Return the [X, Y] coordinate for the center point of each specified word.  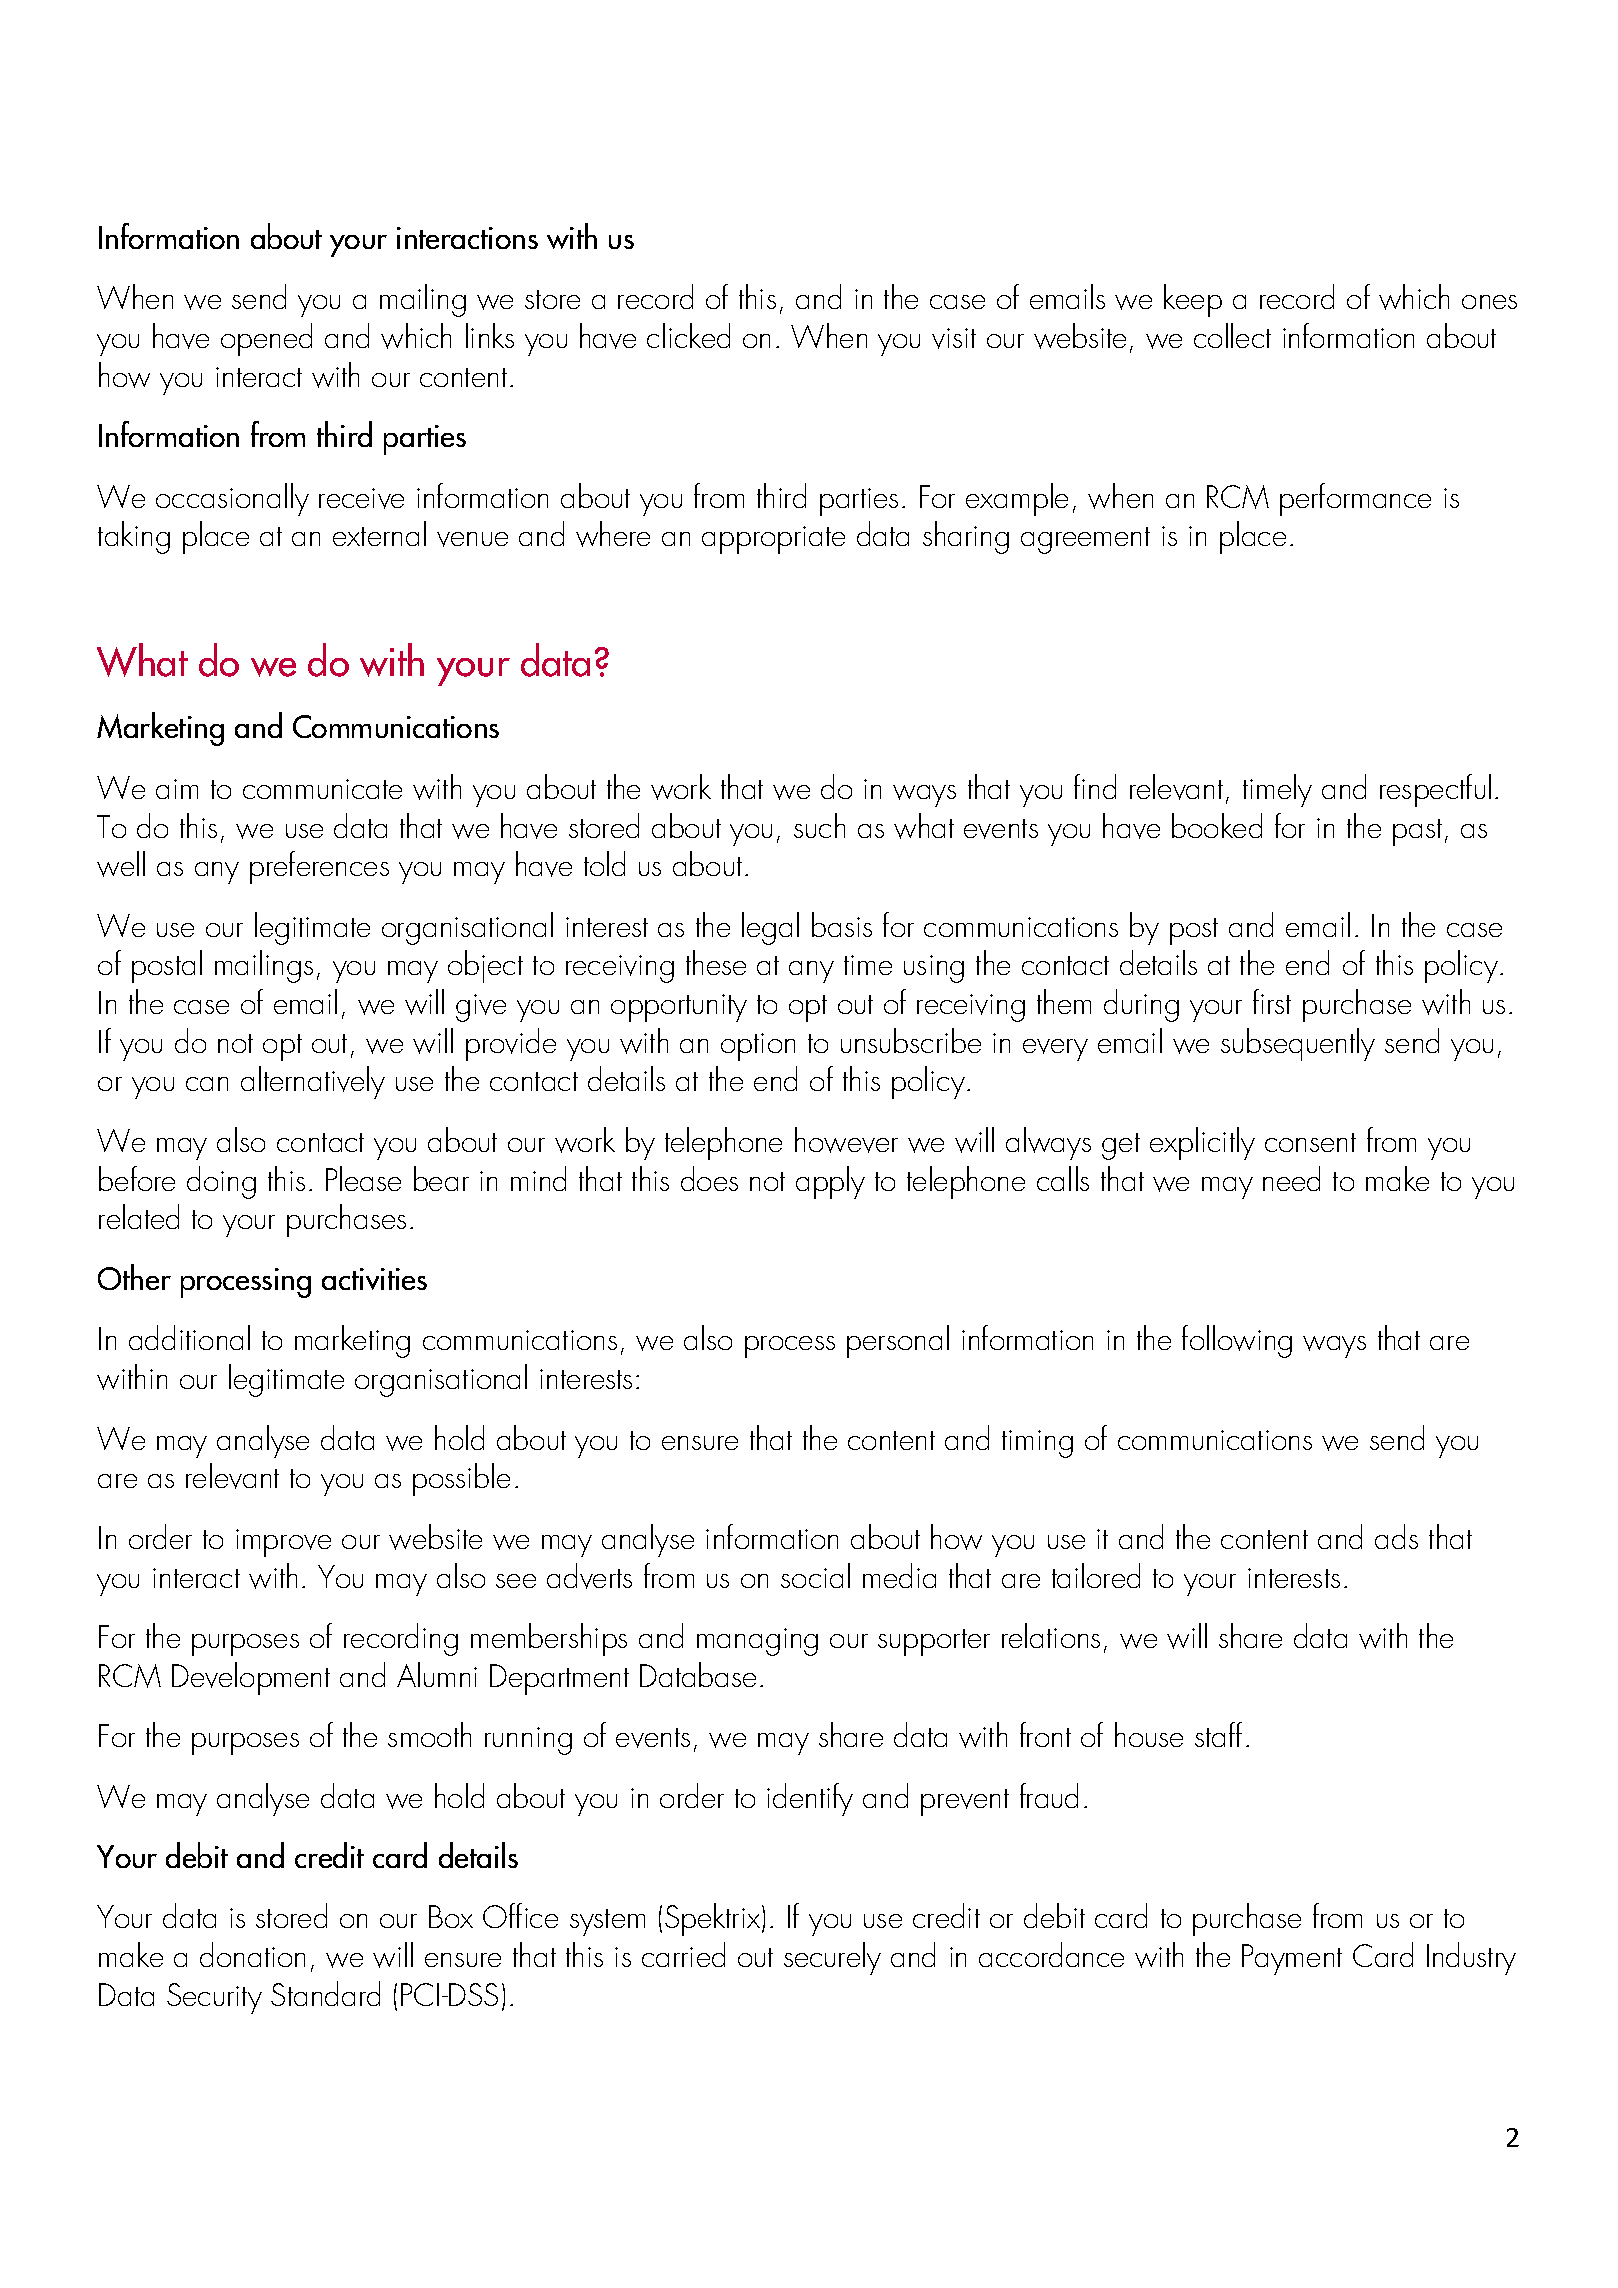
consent [1310, 1142]
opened [266, 339]
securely [832, 1958]
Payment [1292, 1959]
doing [221, 1182]
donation [252, 1954]
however [846, 1140]
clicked [688, 335]
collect [1232, 335]
